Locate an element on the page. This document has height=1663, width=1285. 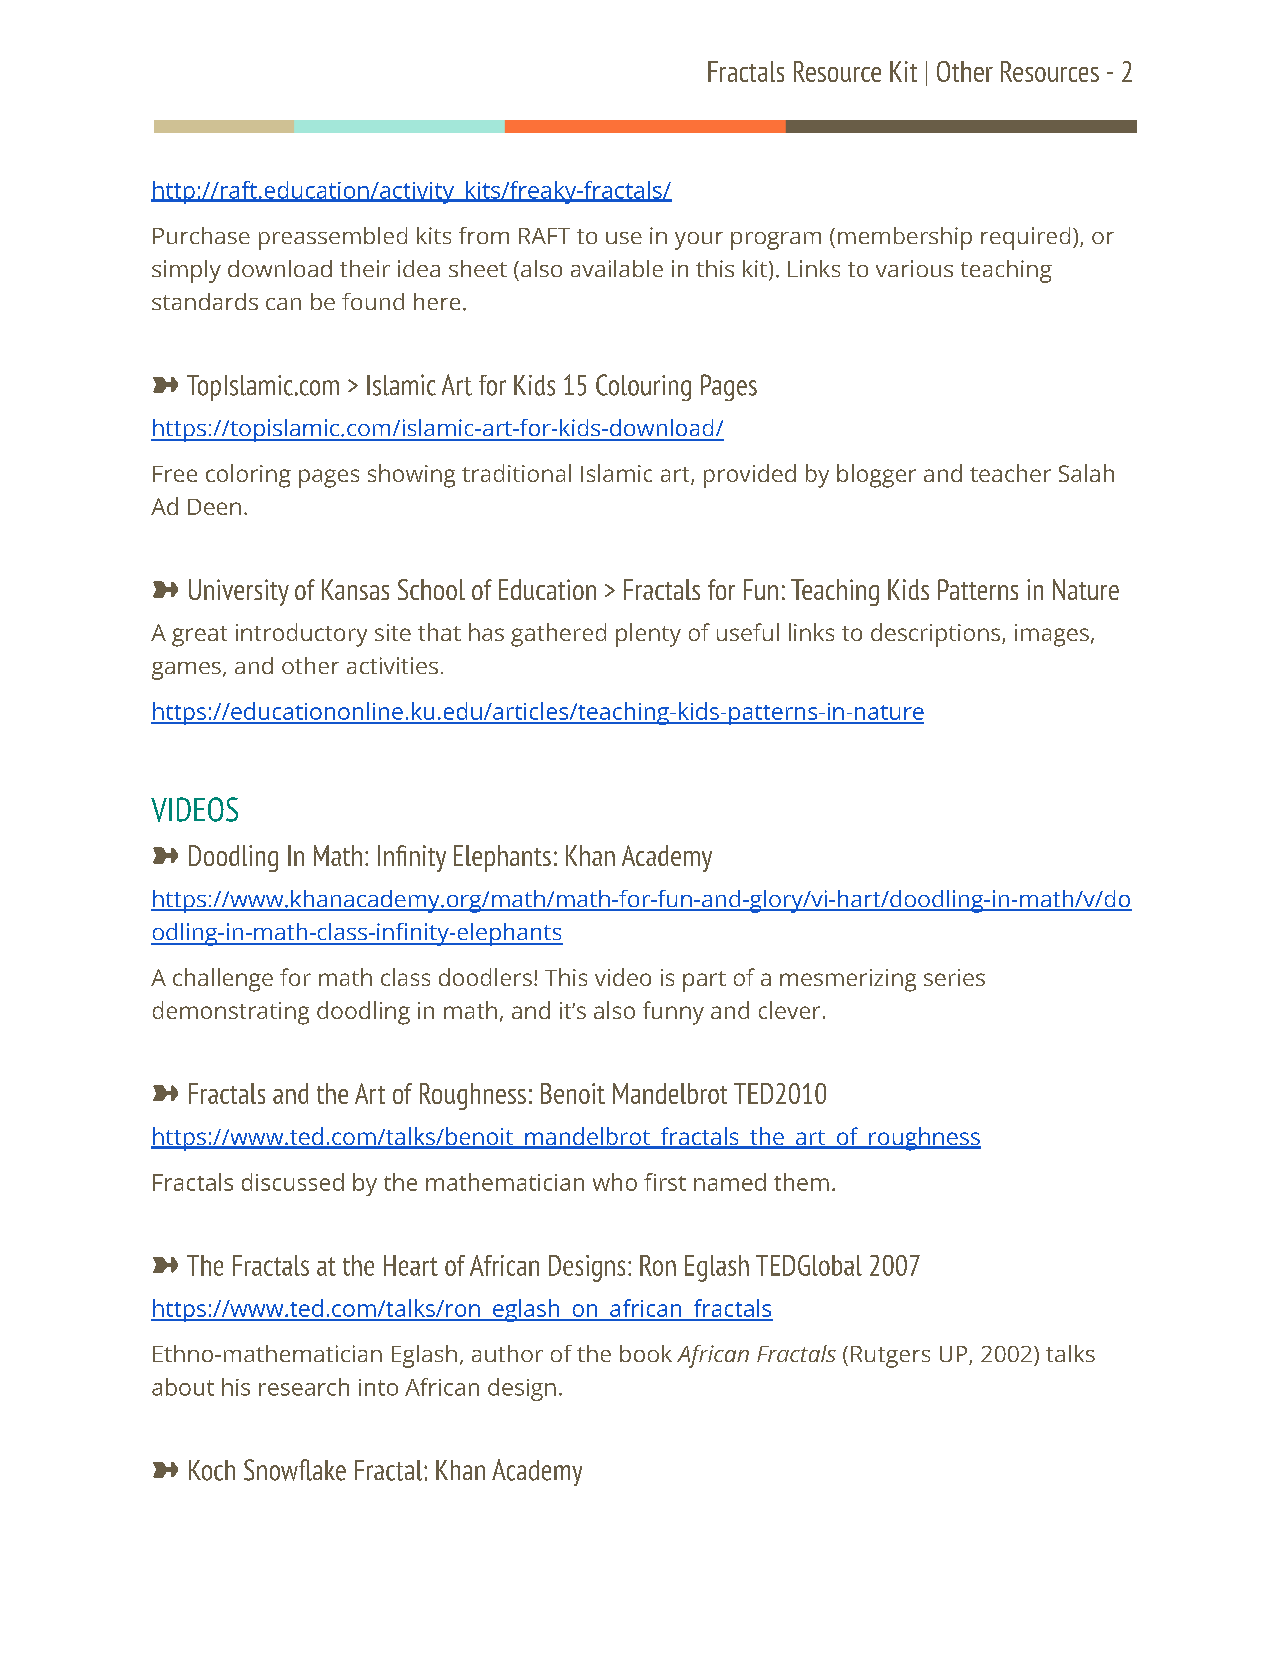
research is located at coordinates (304, 1387).
